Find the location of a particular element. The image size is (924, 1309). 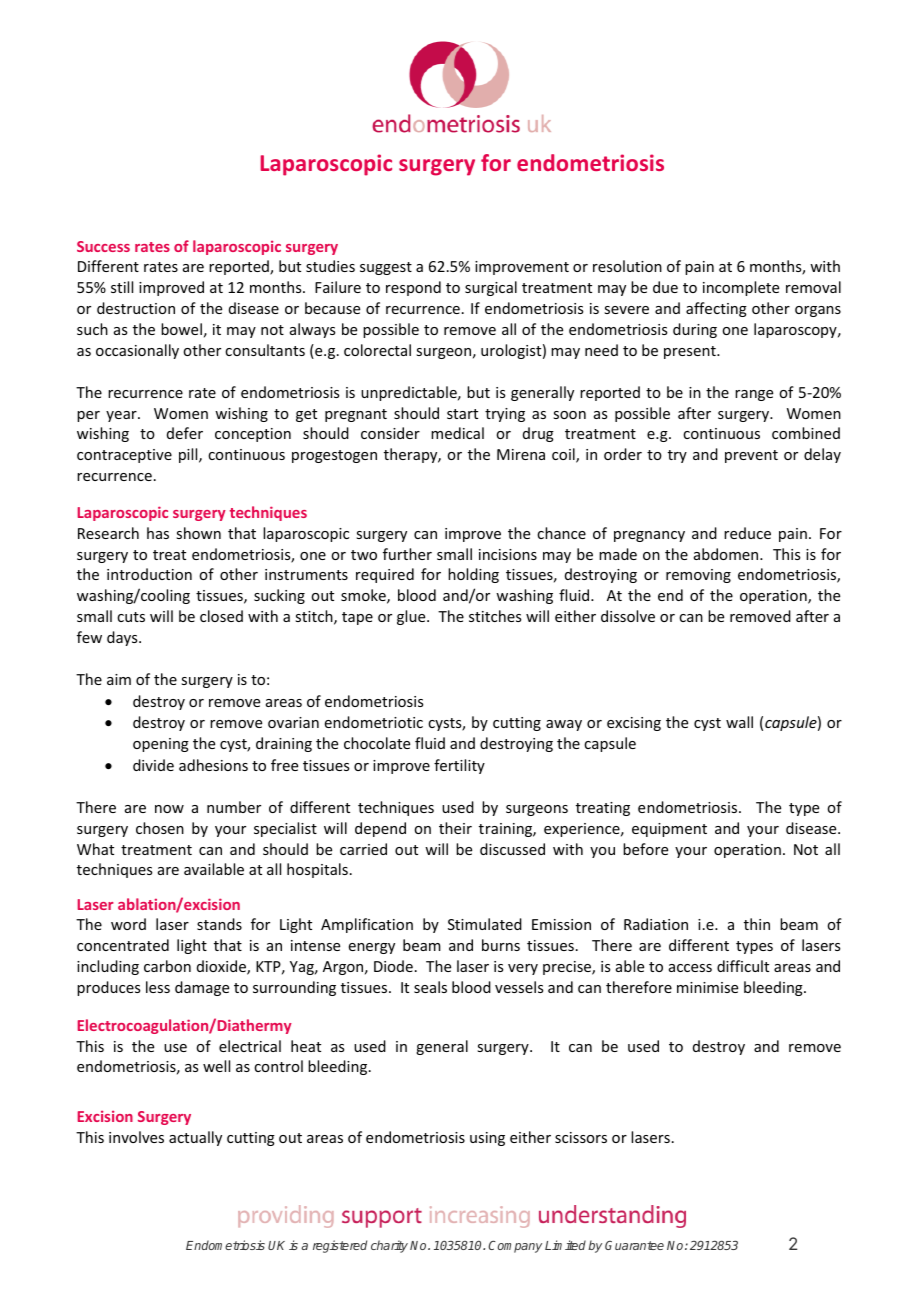

incomplete is located at coordinates (741, 288).
